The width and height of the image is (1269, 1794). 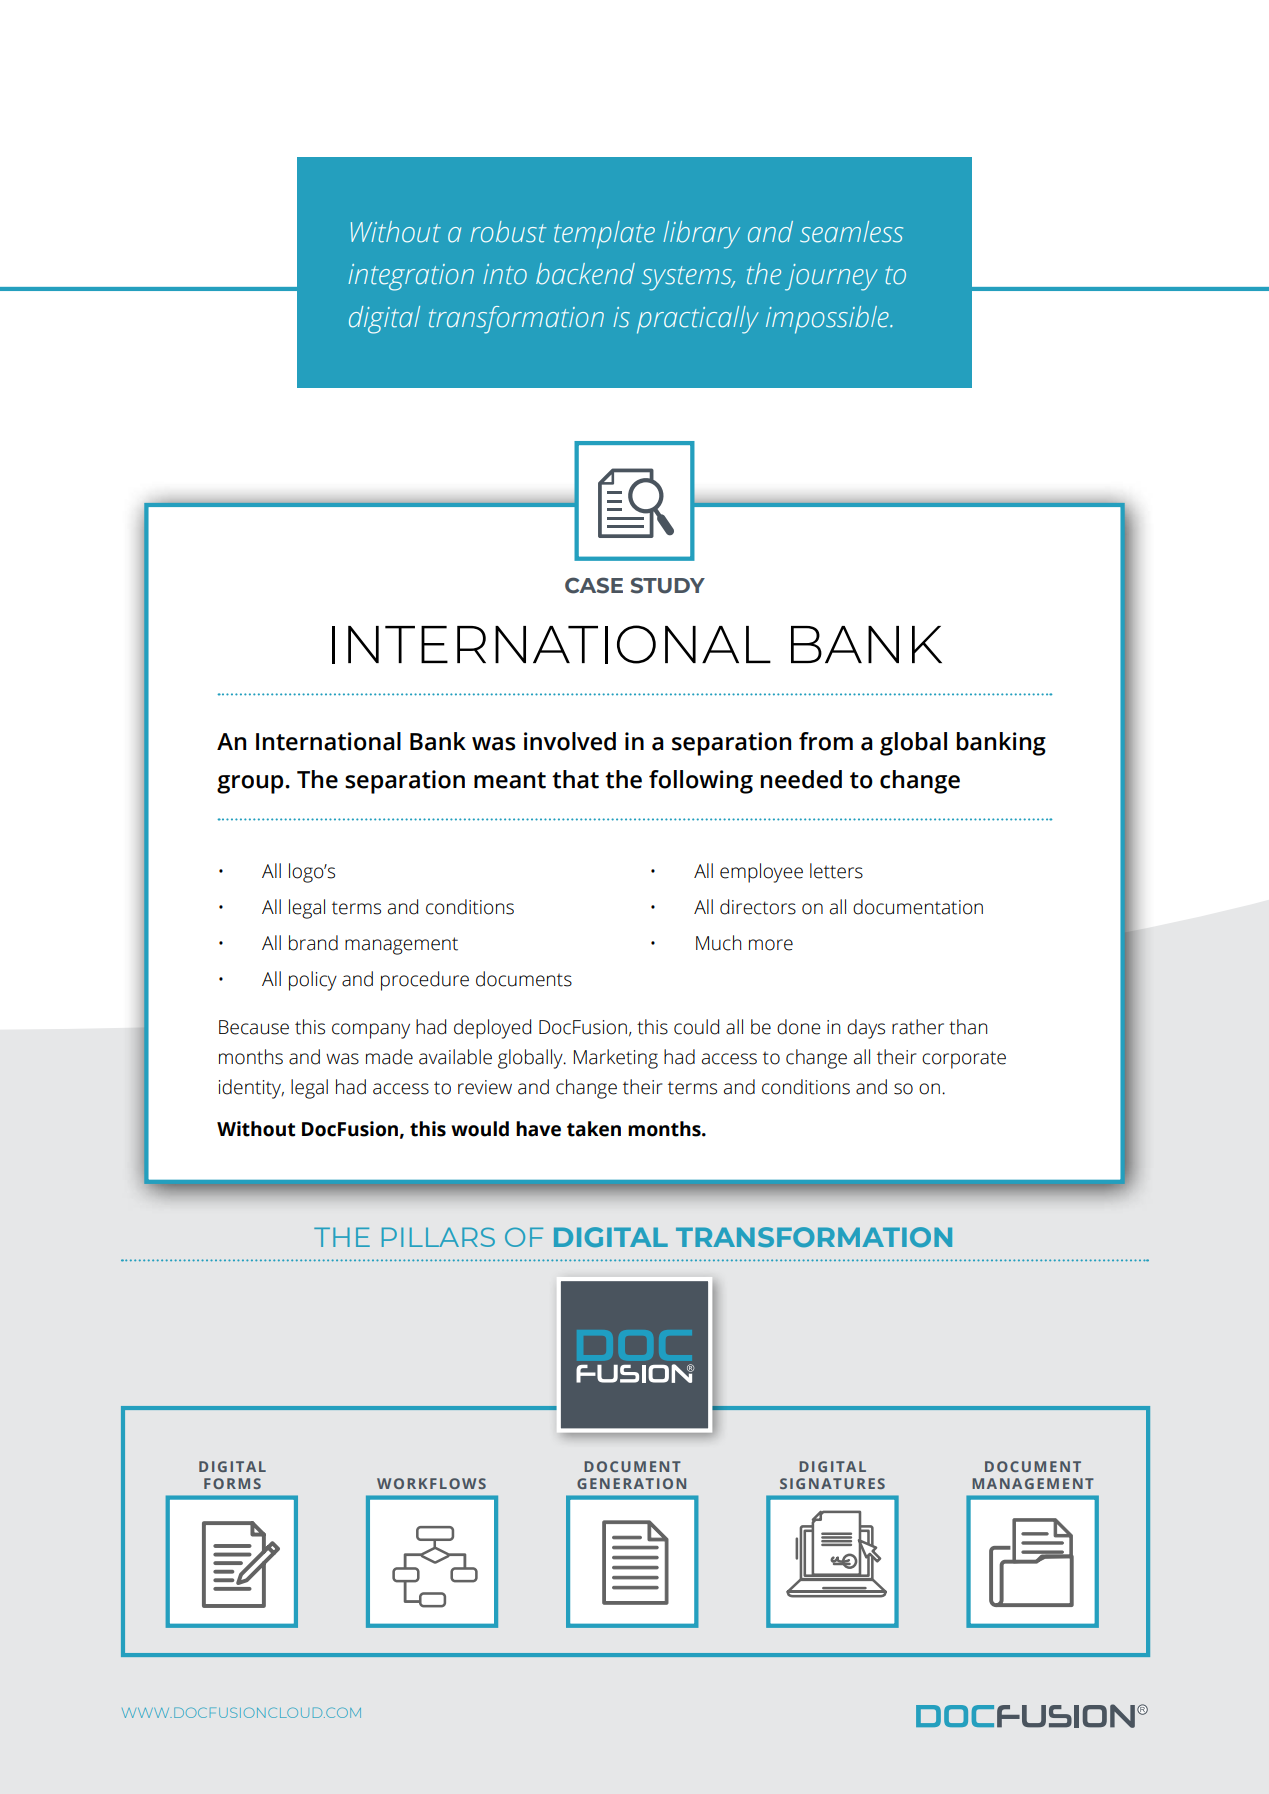 I want to click on brand, so click(x=313, y=943).
